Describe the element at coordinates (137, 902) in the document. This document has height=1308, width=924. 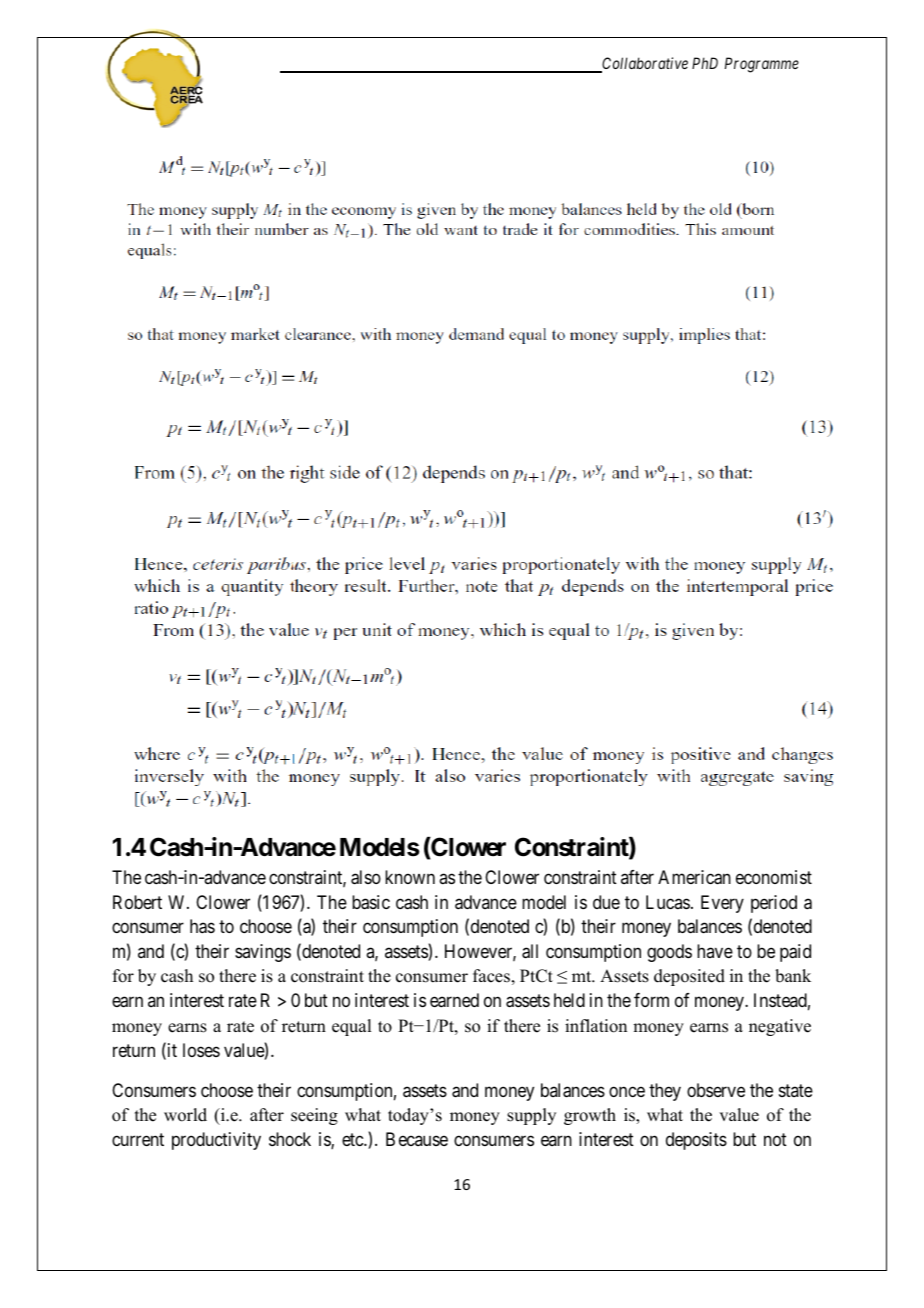
I see `Robert` at that location.
